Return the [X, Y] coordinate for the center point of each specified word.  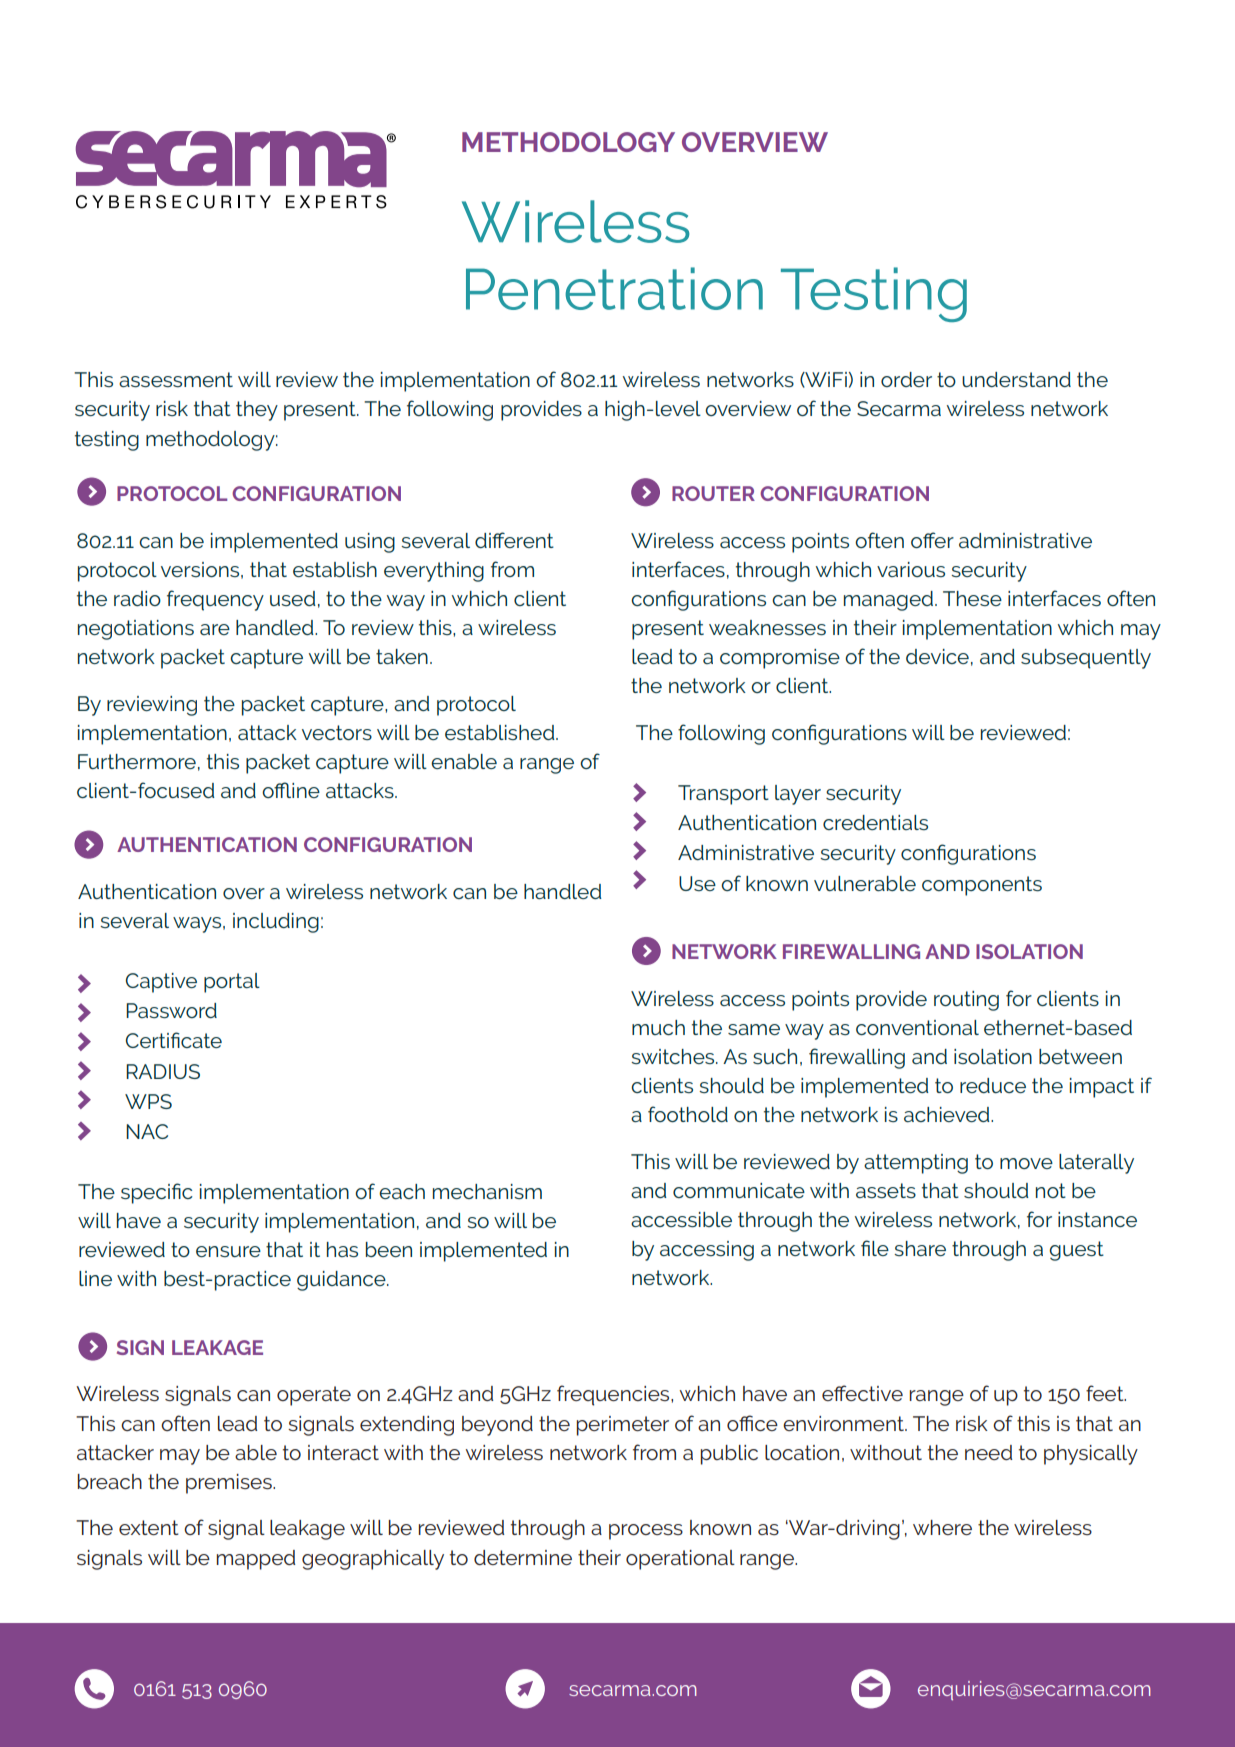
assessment [176, 379]
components [982, 886]
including [276, 923]
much [658, 1027]
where [942, 1527]
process [646, 1532]
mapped [256, 1560]
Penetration [614, 288]
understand [1016, 379]
